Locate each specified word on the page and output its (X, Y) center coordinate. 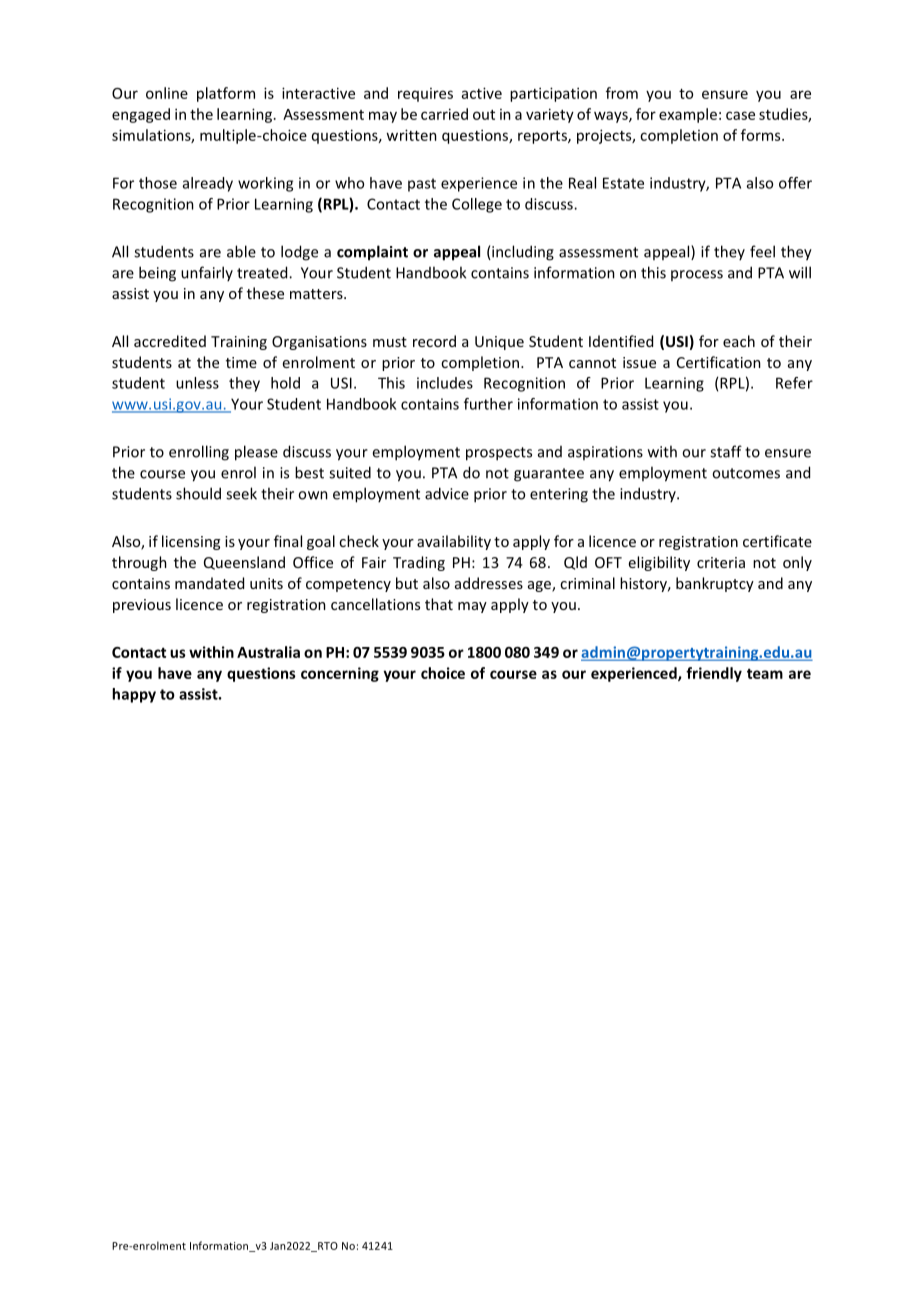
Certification (719, 362)
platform (226, 94)
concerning (340, 674)
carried (444, 114)
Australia (268, 652)
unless (197, 383)
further (488, 404)
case (740, 115)
